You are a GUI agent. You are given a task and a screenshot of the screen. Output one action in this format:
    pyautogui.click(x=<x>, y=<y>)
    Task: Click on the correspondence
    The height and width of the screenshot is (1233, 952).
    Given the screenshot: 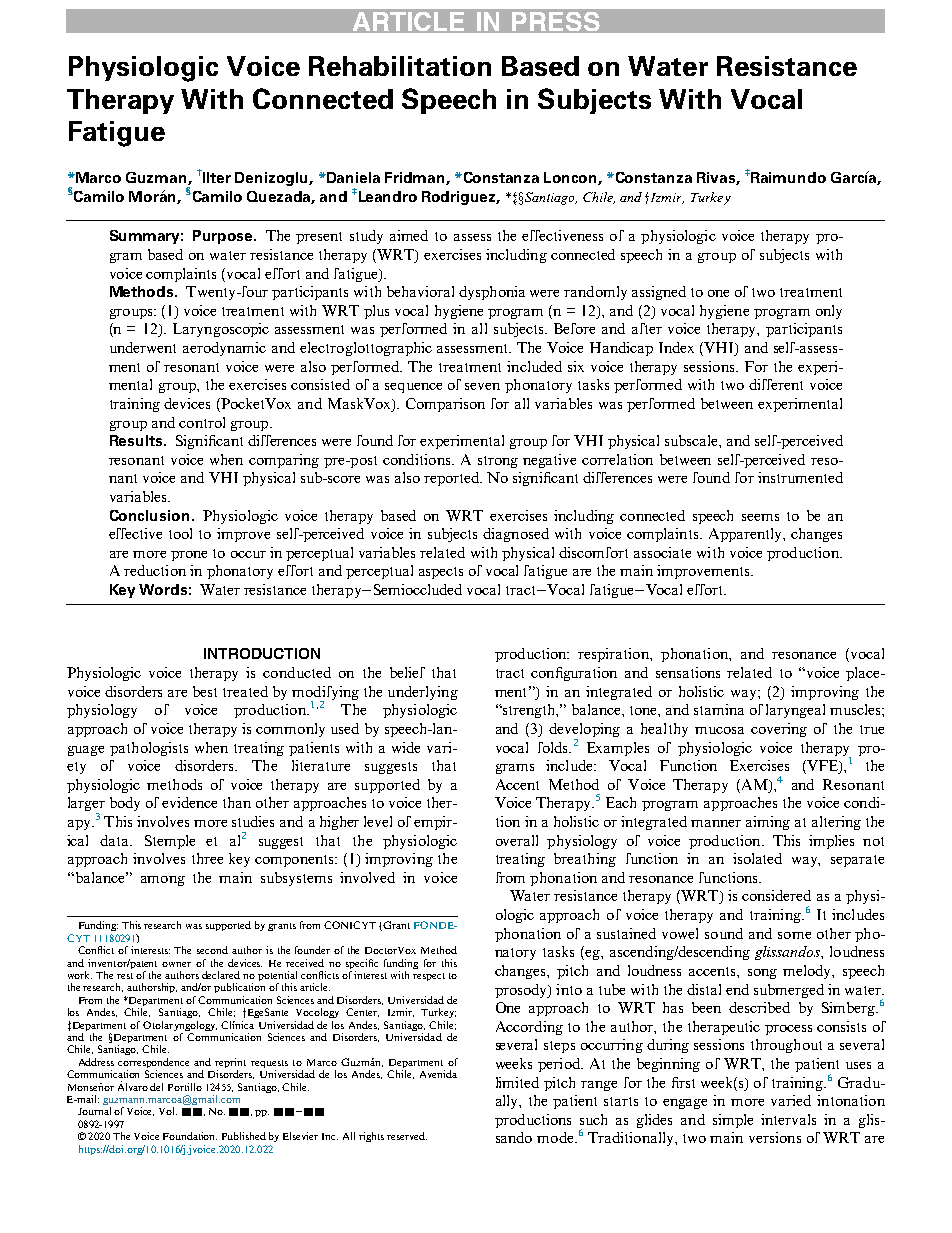 What is the action you would take?
    pyautogui.click(x=153, y=1064)
